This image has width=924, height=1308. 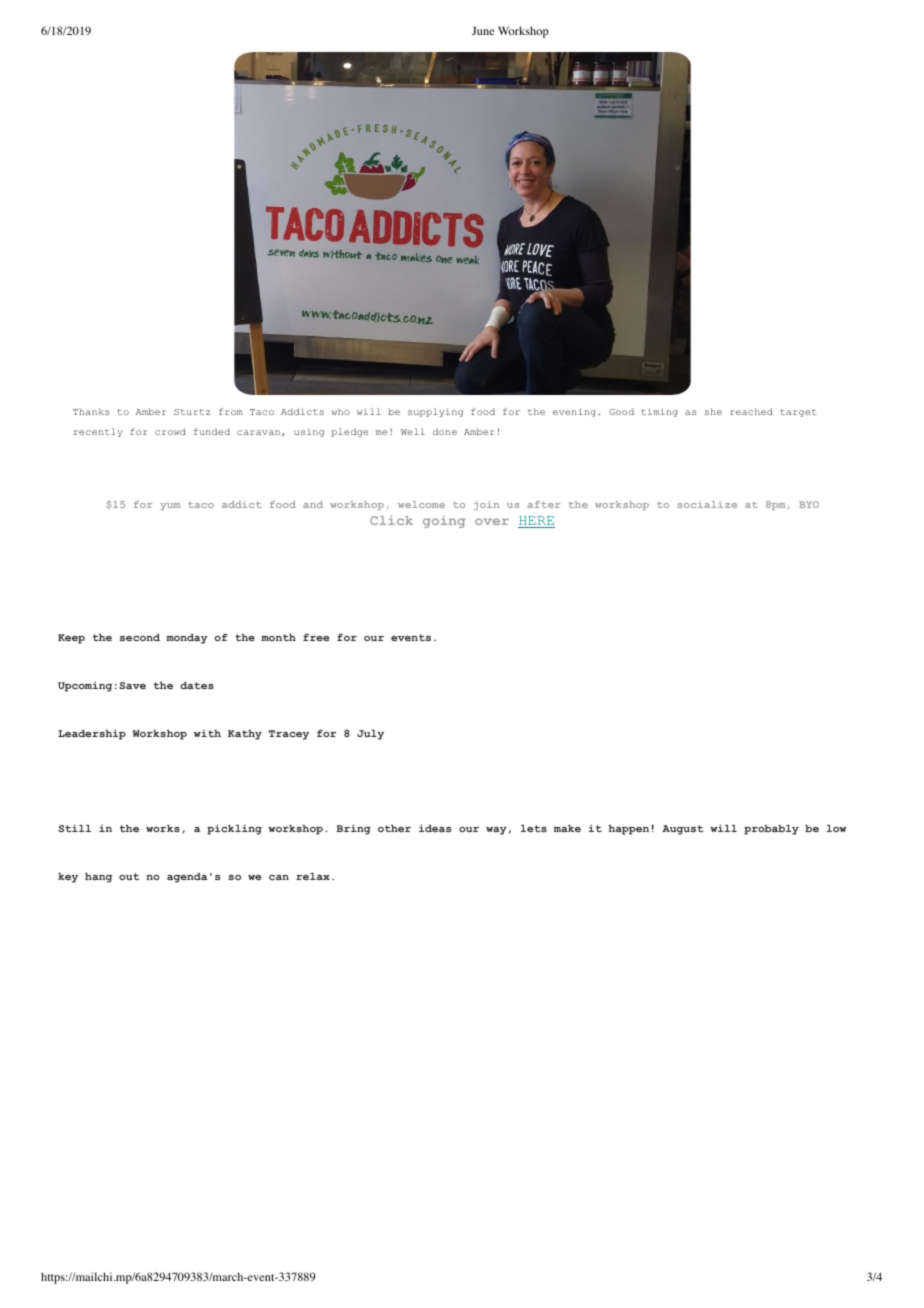 I want to click on supplying, so click(x=435, y=412).
